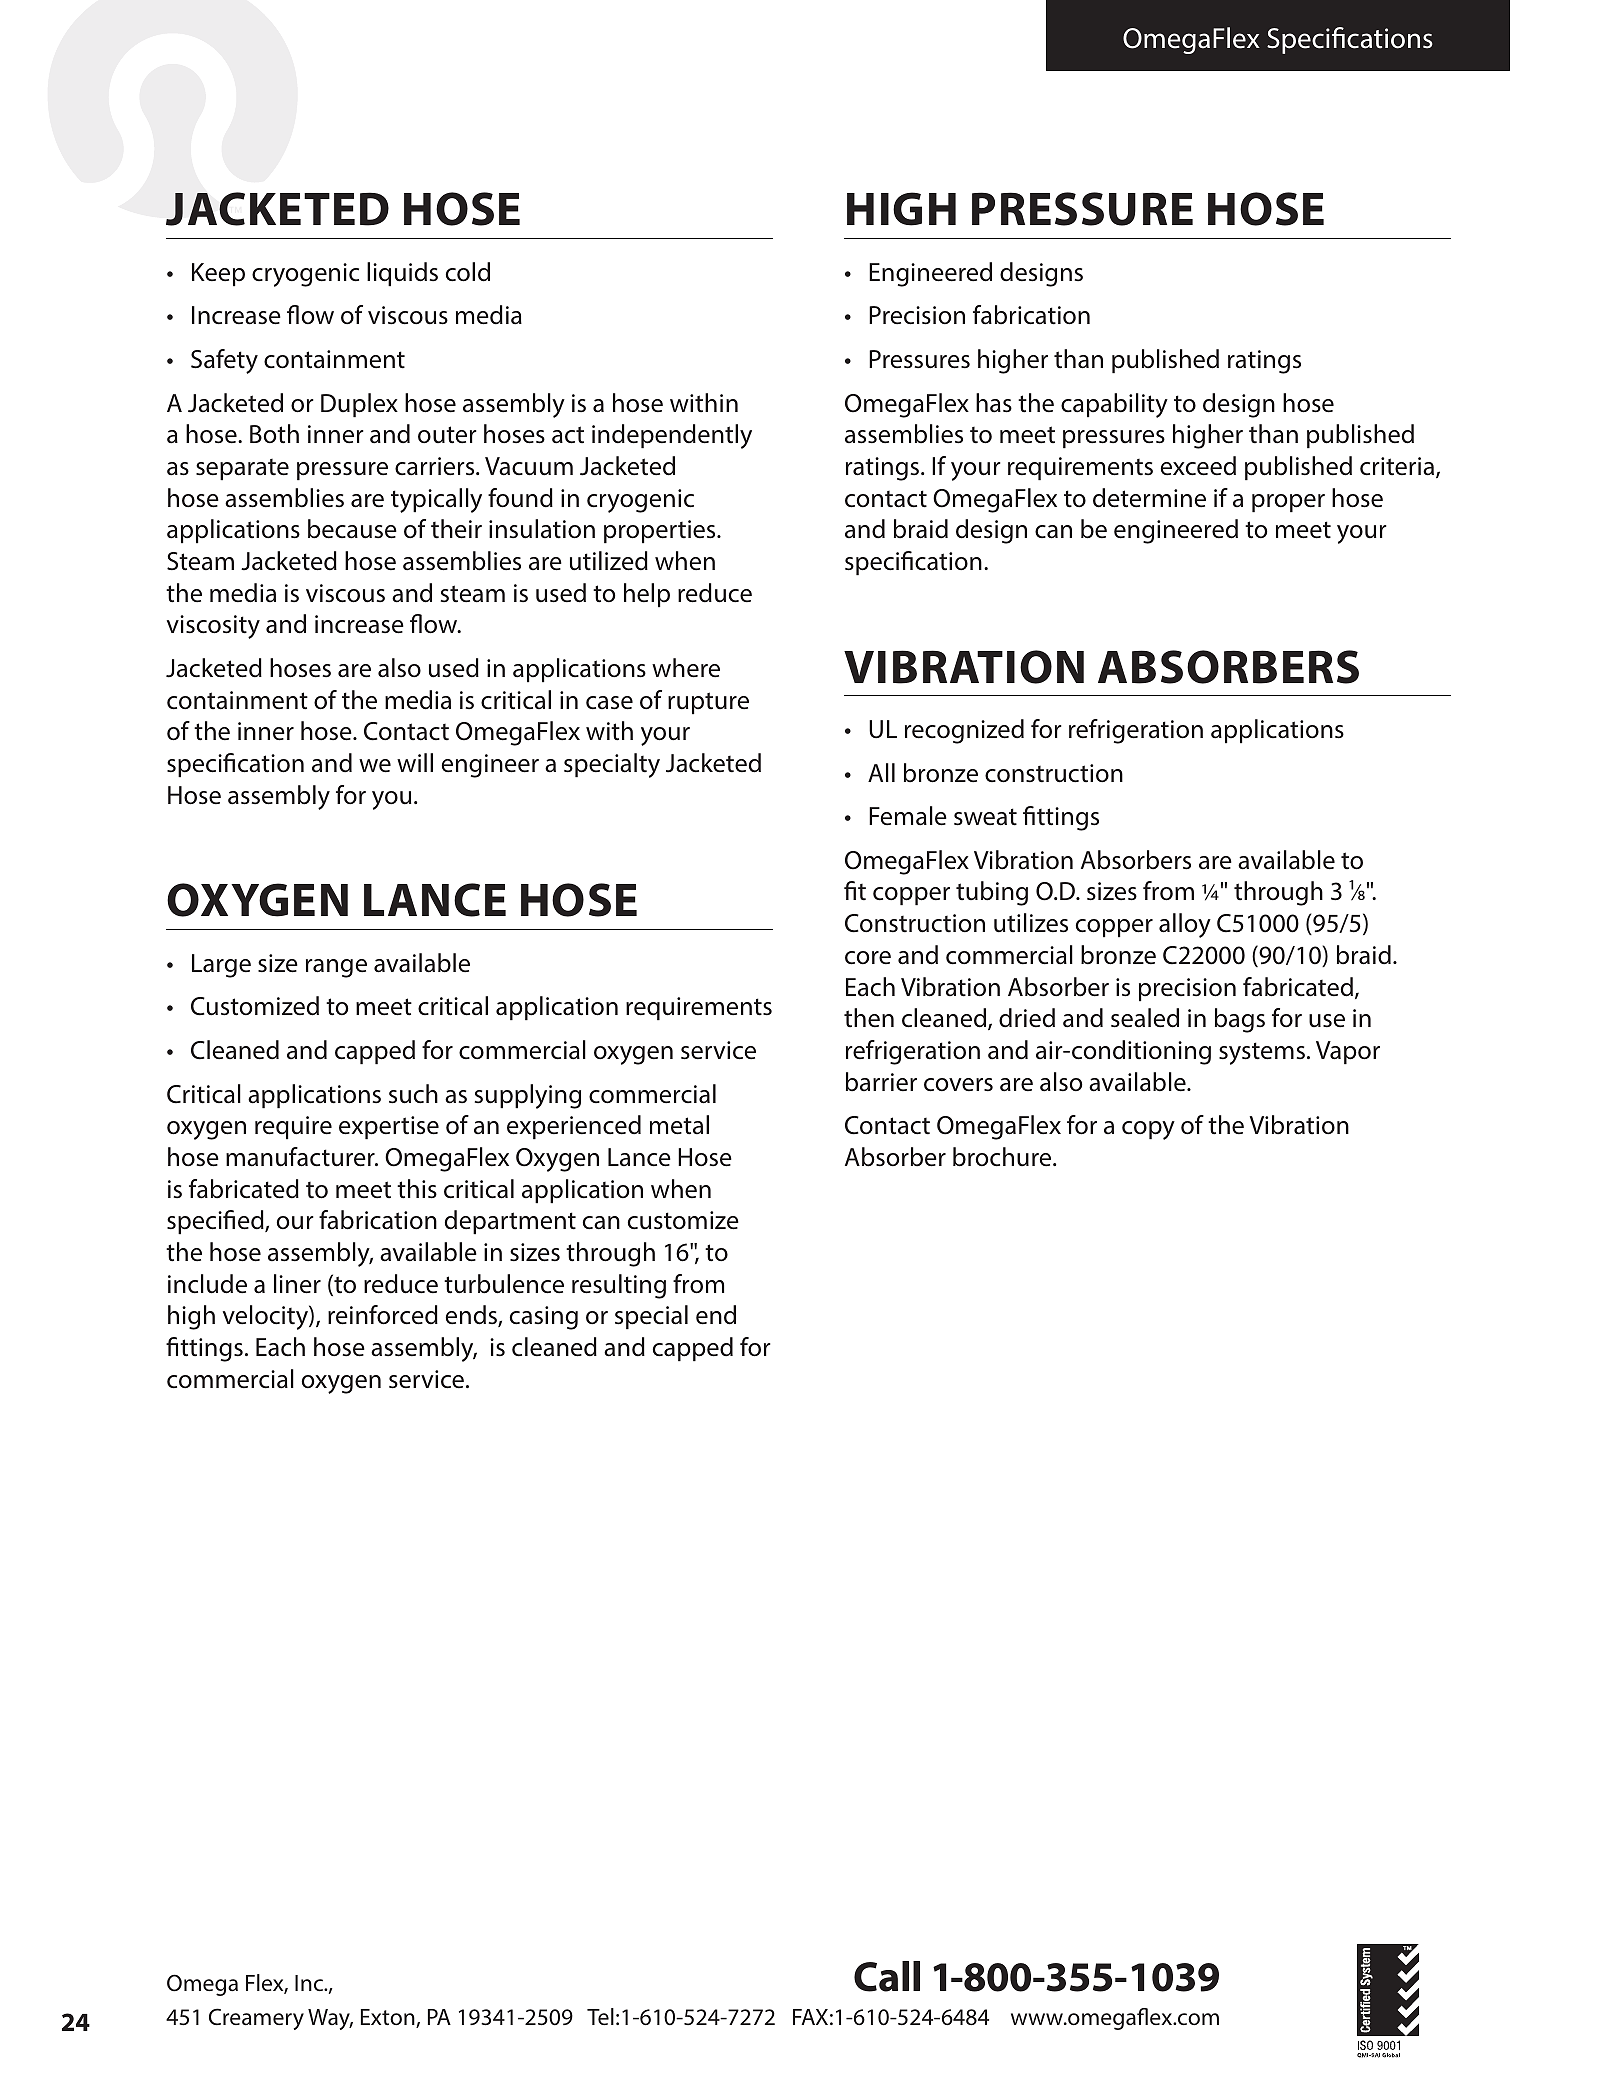  Describe the element at coordinates (1148, 1130) in the screenshot. I see `copy` at that location.
